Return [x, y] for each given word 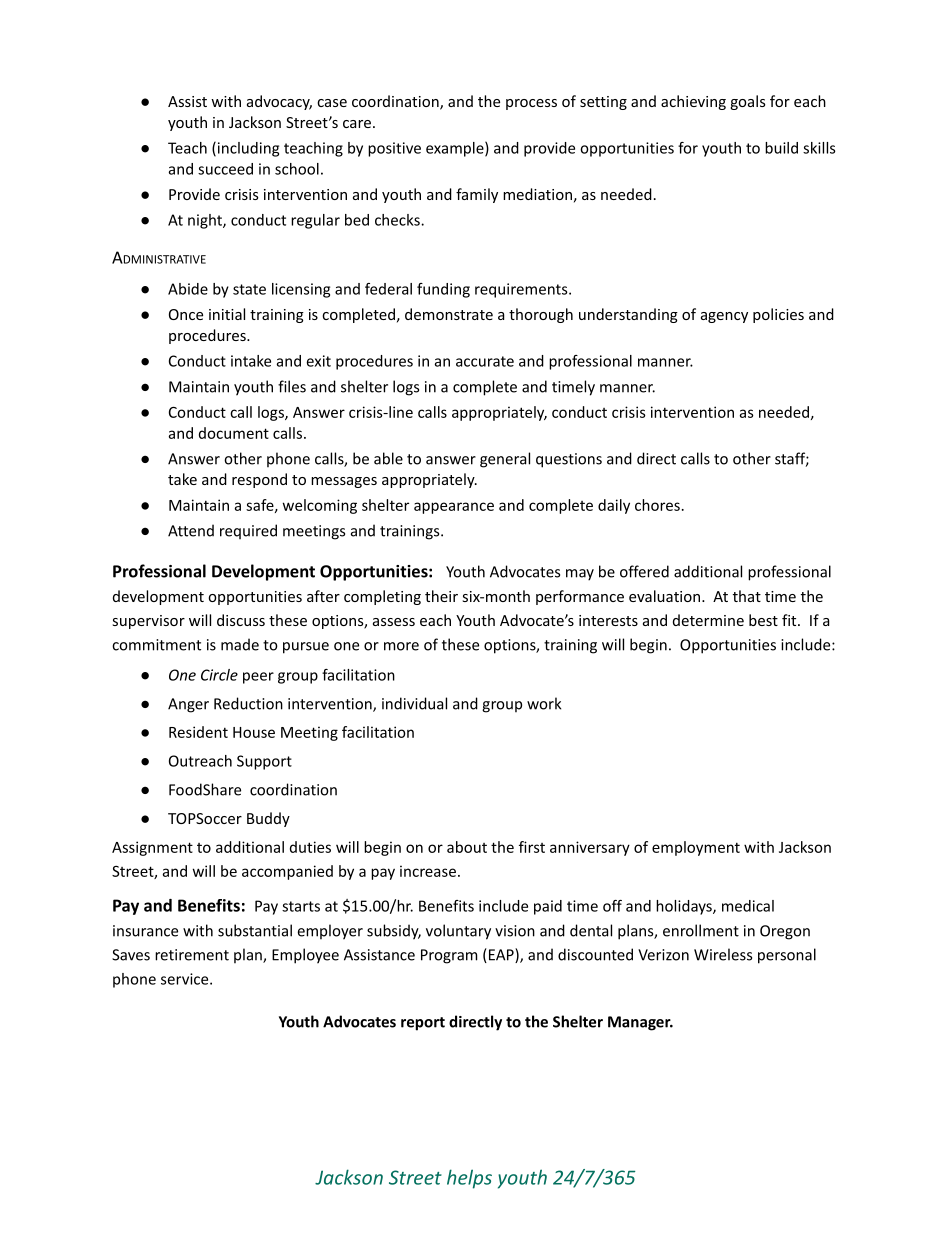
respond [259, 480]
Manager [640, 1023]
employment [696, 848]
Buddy [268, 819]
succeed [225, 169]
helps [469, 1179]
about [467, 847]
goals [747, 102]
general [505, 460]
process [531, 104]
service [186, 979]
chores [657, 505]
